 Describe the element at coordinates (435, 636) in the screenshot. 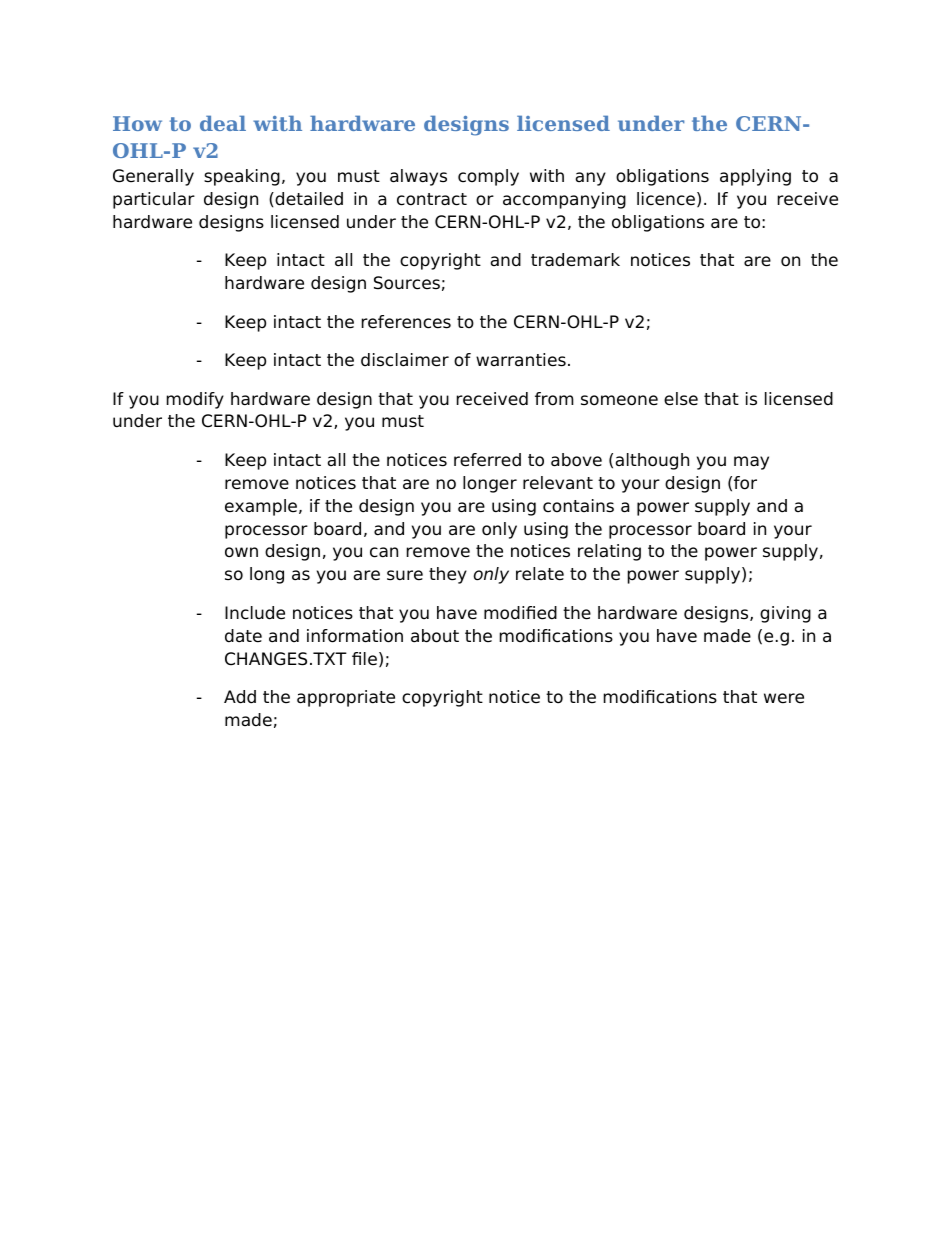

I see `about` at that location.
